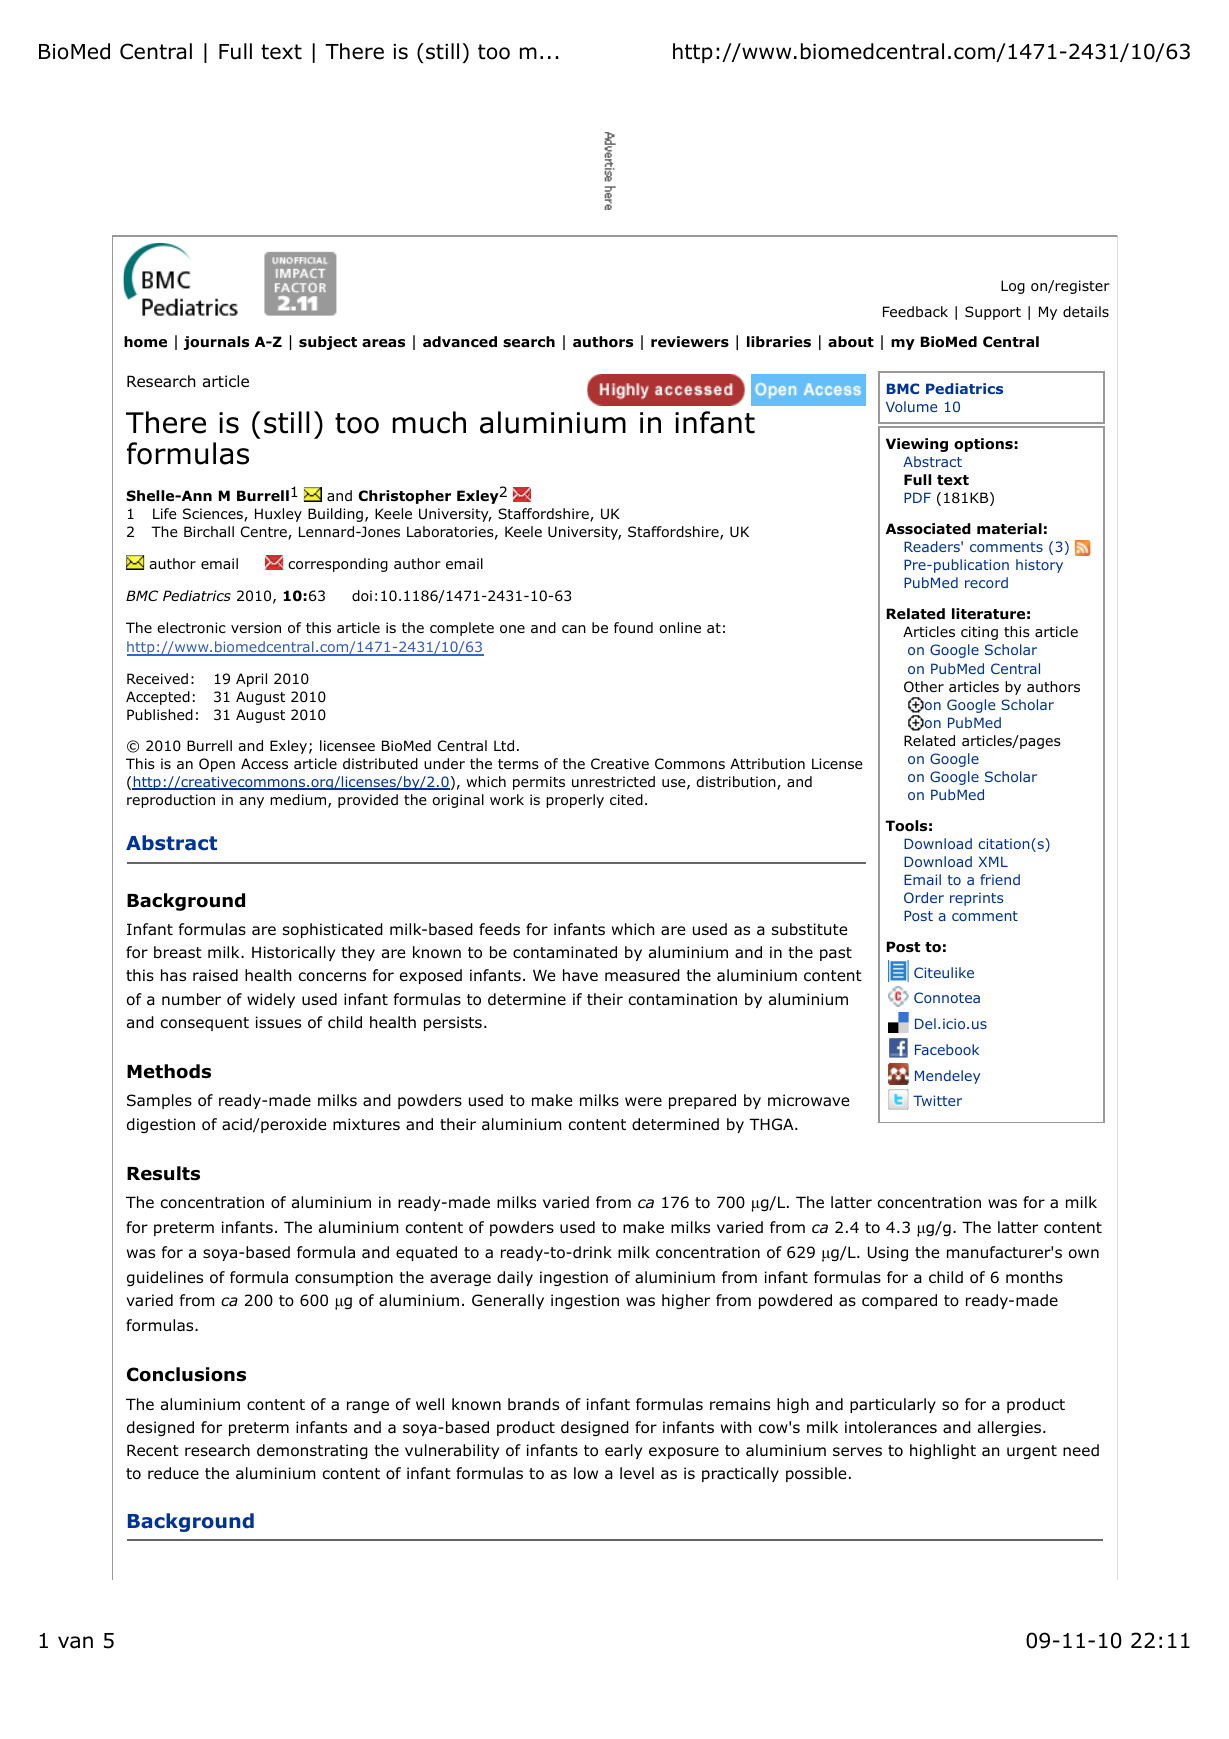 The height and width of the screenshot is (1739, 1229). I want to click on reviewers, so click(690, 342).
